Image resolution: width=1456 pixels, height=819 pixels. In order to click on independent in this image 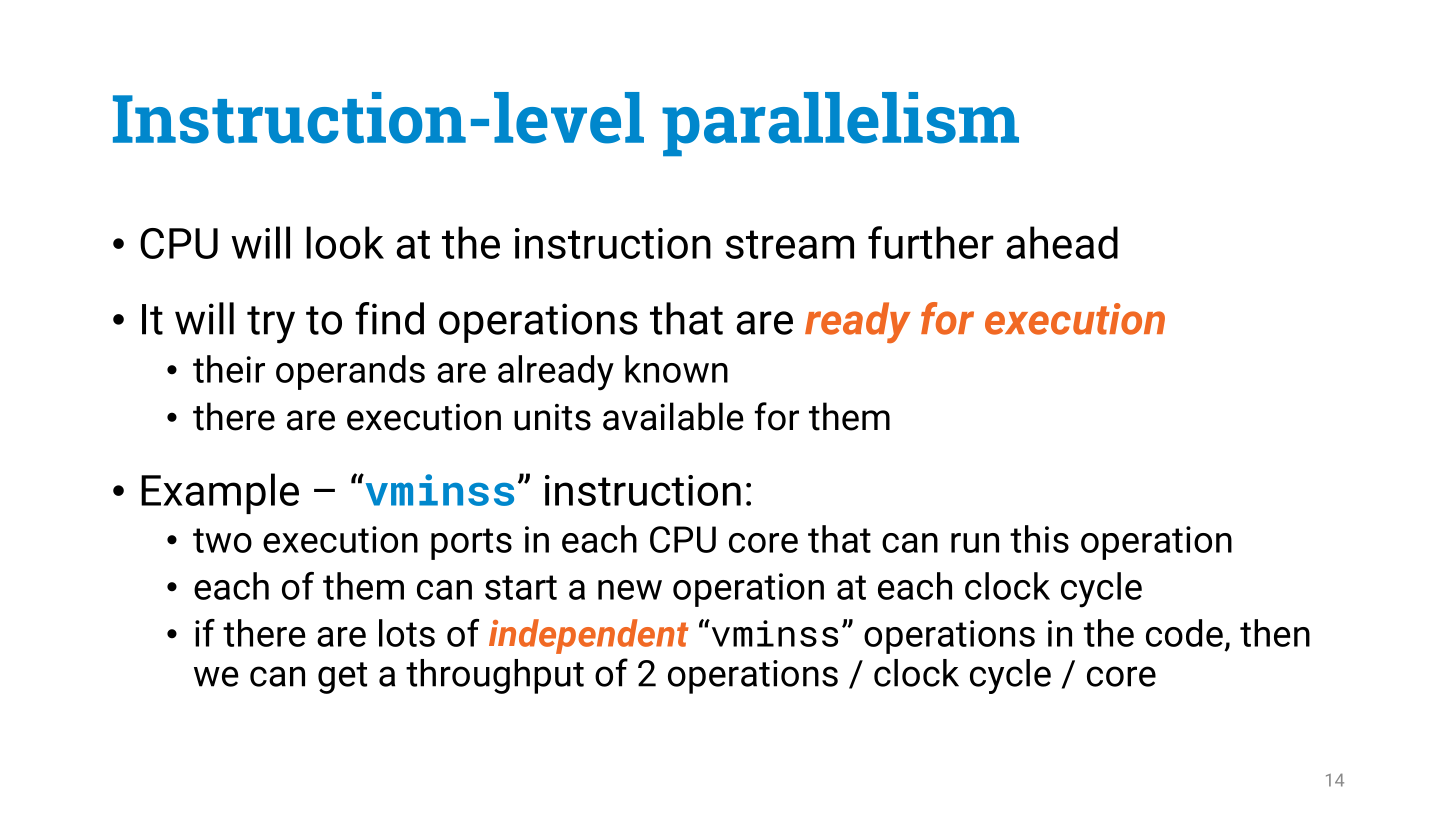, I will do `click(588, 636)`.
